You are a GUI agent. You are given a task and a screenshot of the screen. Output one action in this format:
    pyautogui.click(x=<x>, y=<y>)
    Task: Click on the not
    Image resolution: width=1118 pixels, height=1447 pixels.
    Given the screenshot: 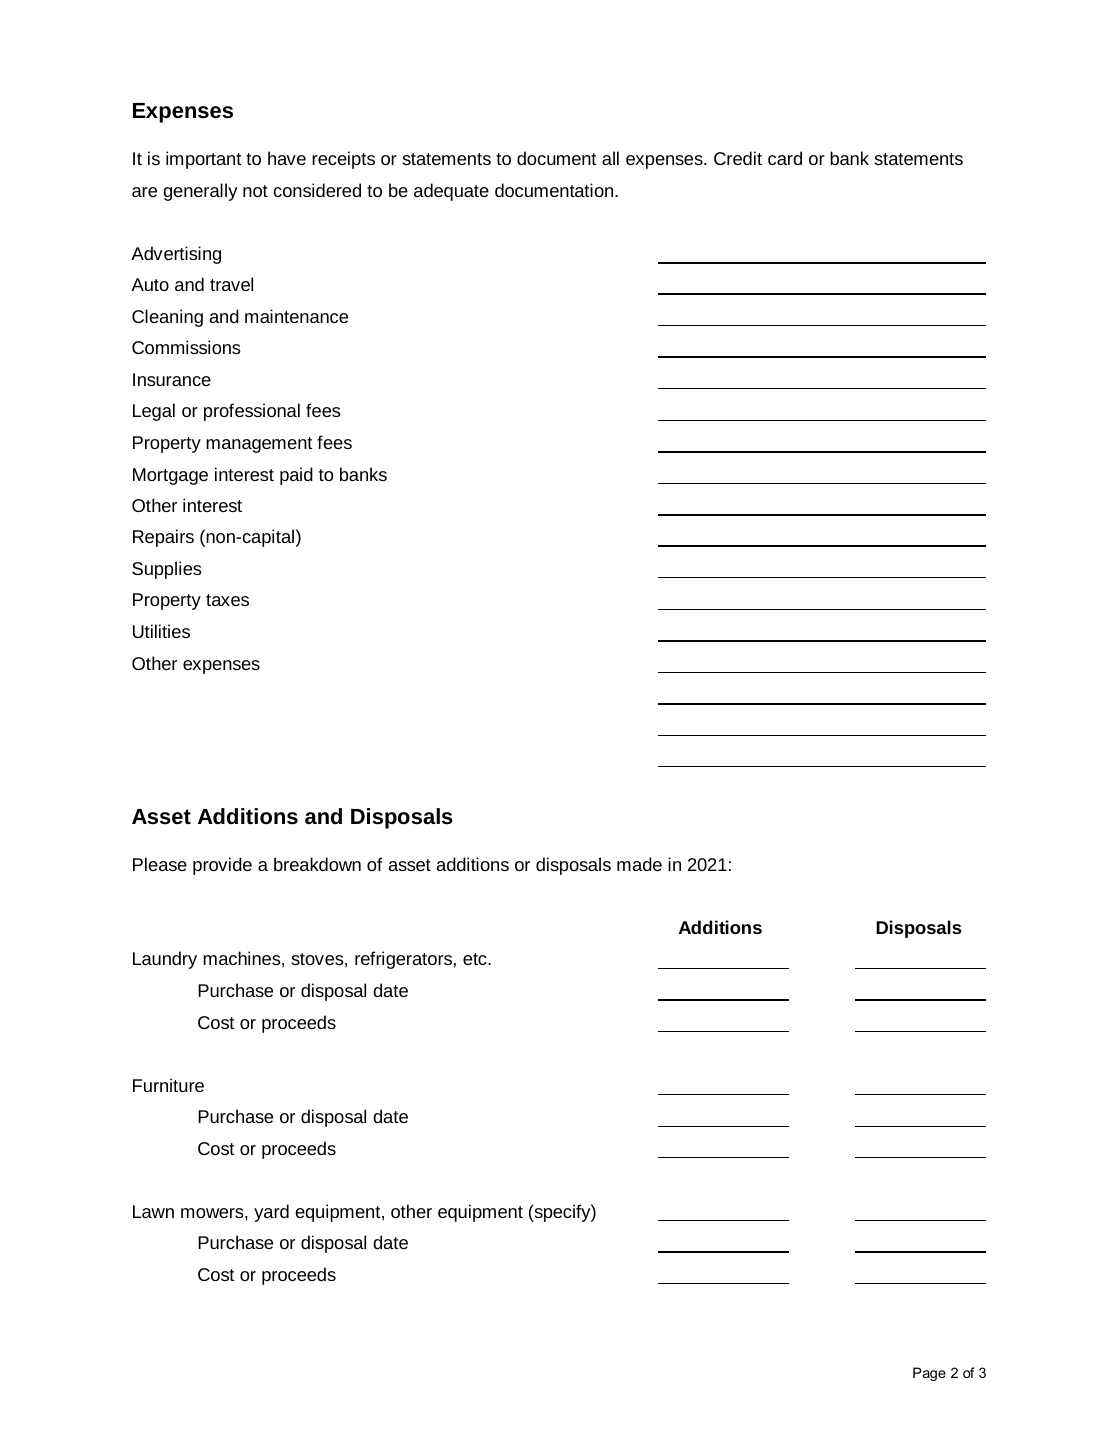 What is the action you would take?
    pyautogui.click(x=255, y=191)
